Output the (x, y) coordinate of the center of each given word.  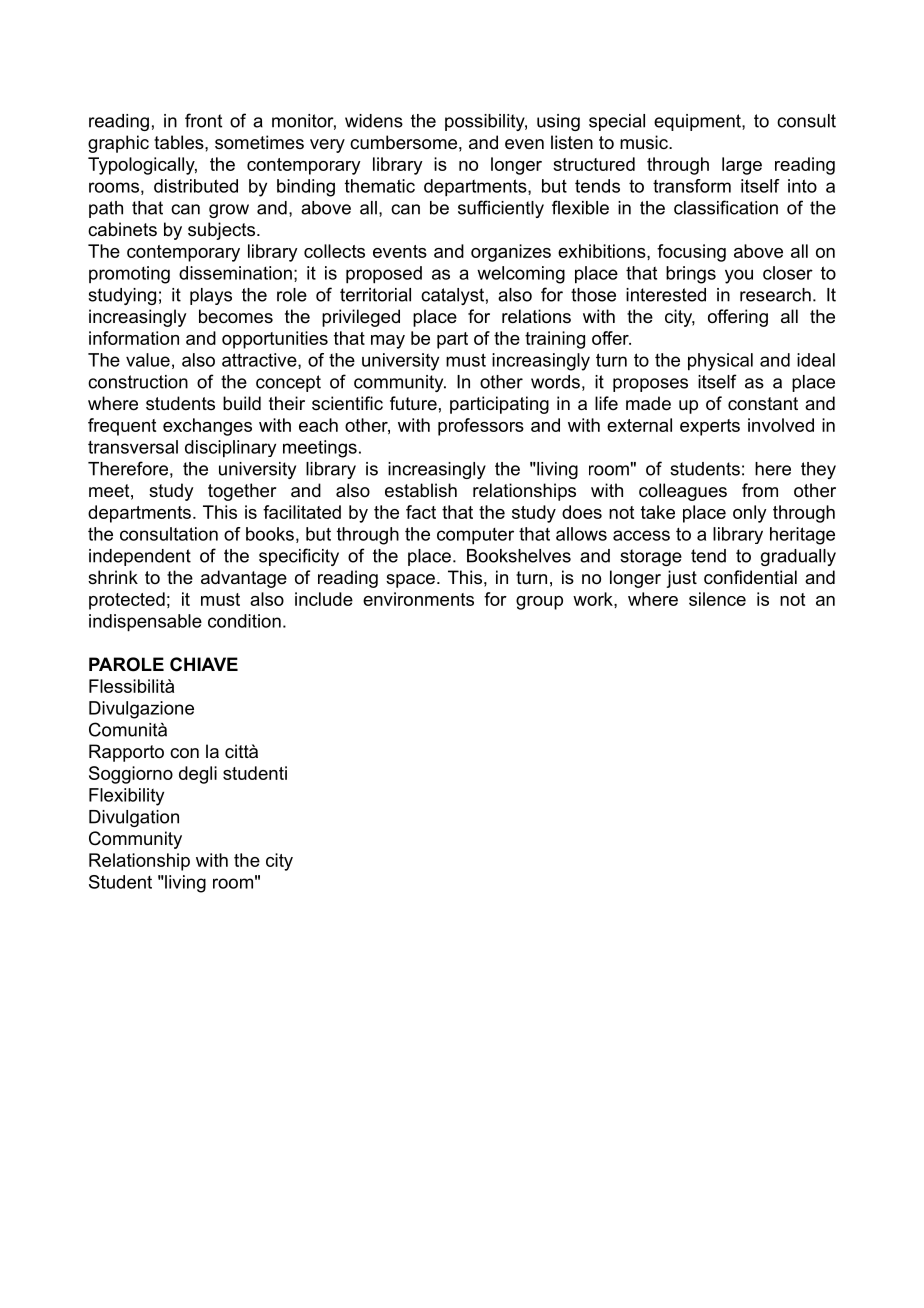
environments (418, 599)
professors (481, 427)
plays (211, 296)
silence (717, 599)
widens (374, 121)
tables (180, 142)
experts (710, 427)
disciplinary (230, 449)
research (775, 295)
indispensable (145, 623)
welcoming (521, 275)
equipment (698, 122)
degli (198, 775)
